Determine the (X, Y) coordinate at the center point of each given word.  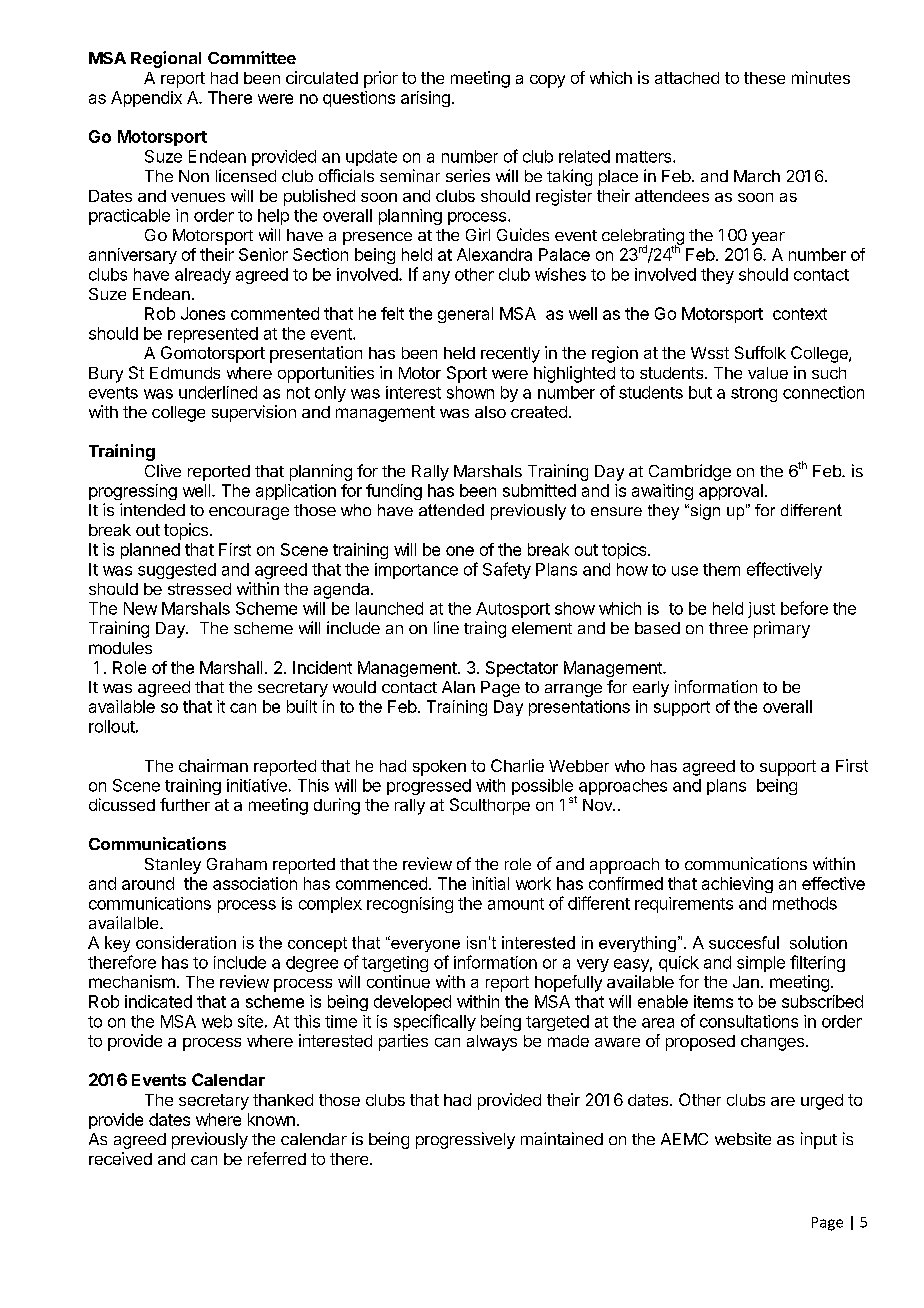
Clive (163, 470)
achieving (737, 885)
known (271, 1119)
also (490, 412)
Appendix (146, 99)
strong (754, 394)
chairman (213, 765)
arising (425, 99)
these (764, 78)
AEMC (684, 1139)
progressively (465, 1140)
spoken (439, 768)
